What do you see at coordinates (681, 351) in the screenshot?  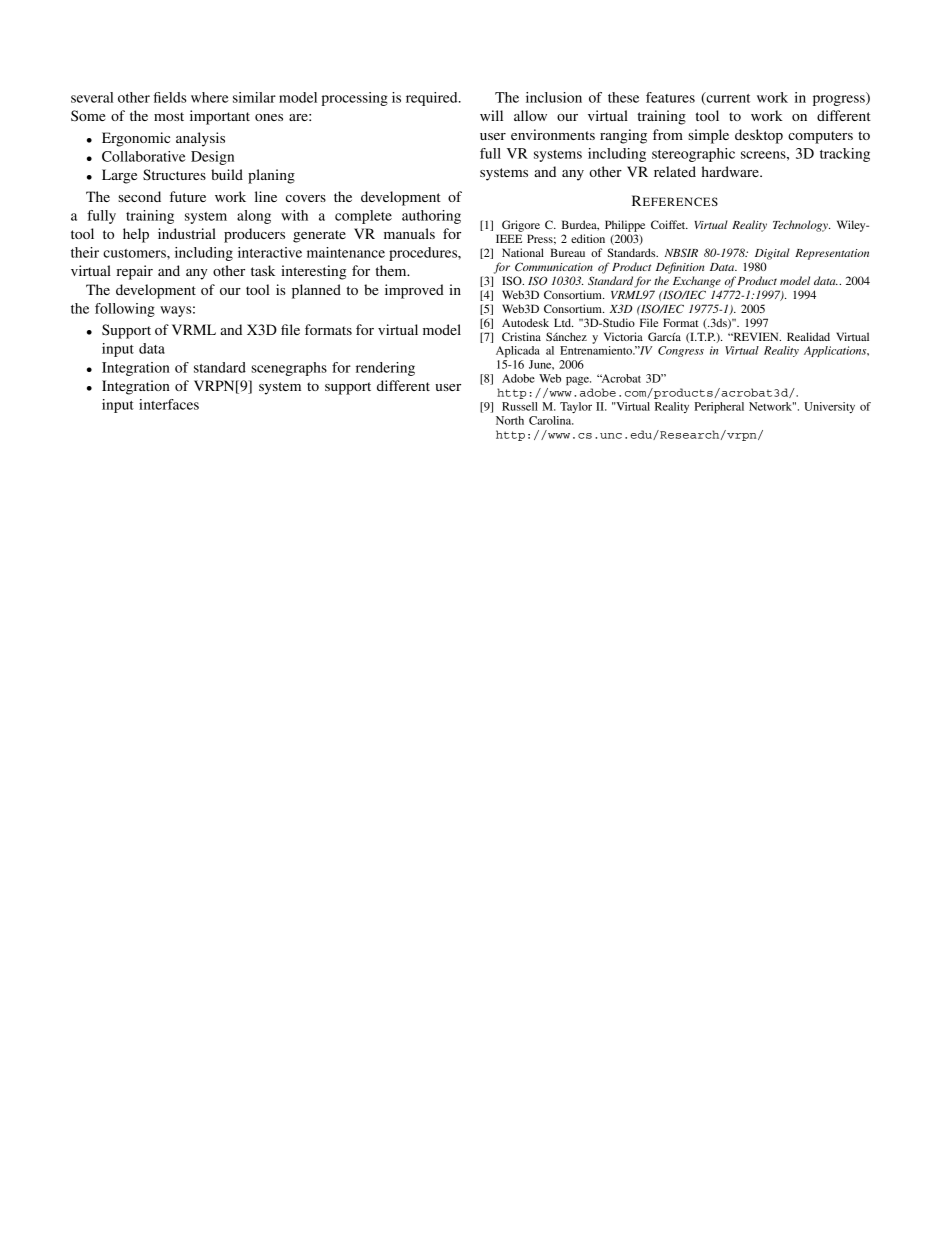 I see `Congress` at bounding box center [681, 351].
